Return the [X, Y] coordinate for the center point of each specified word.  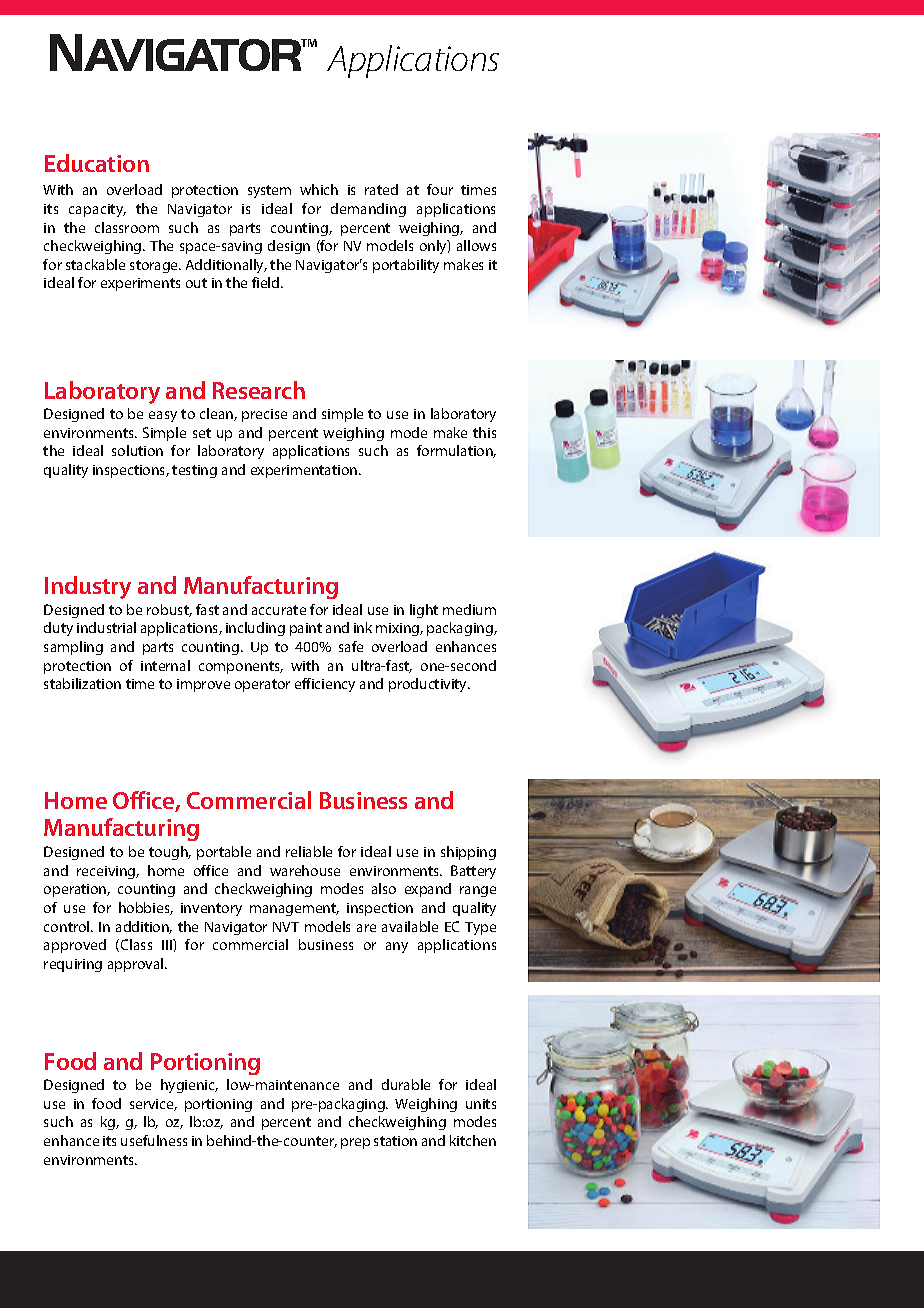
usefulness [154, 1140]
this [484, 432]
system [269, 191]
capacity [97, 210]
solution [137, 450]
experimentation [305, 471]
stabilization [82, 683]
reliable [309, 851]
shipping [468, 853]
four [440, 189]
